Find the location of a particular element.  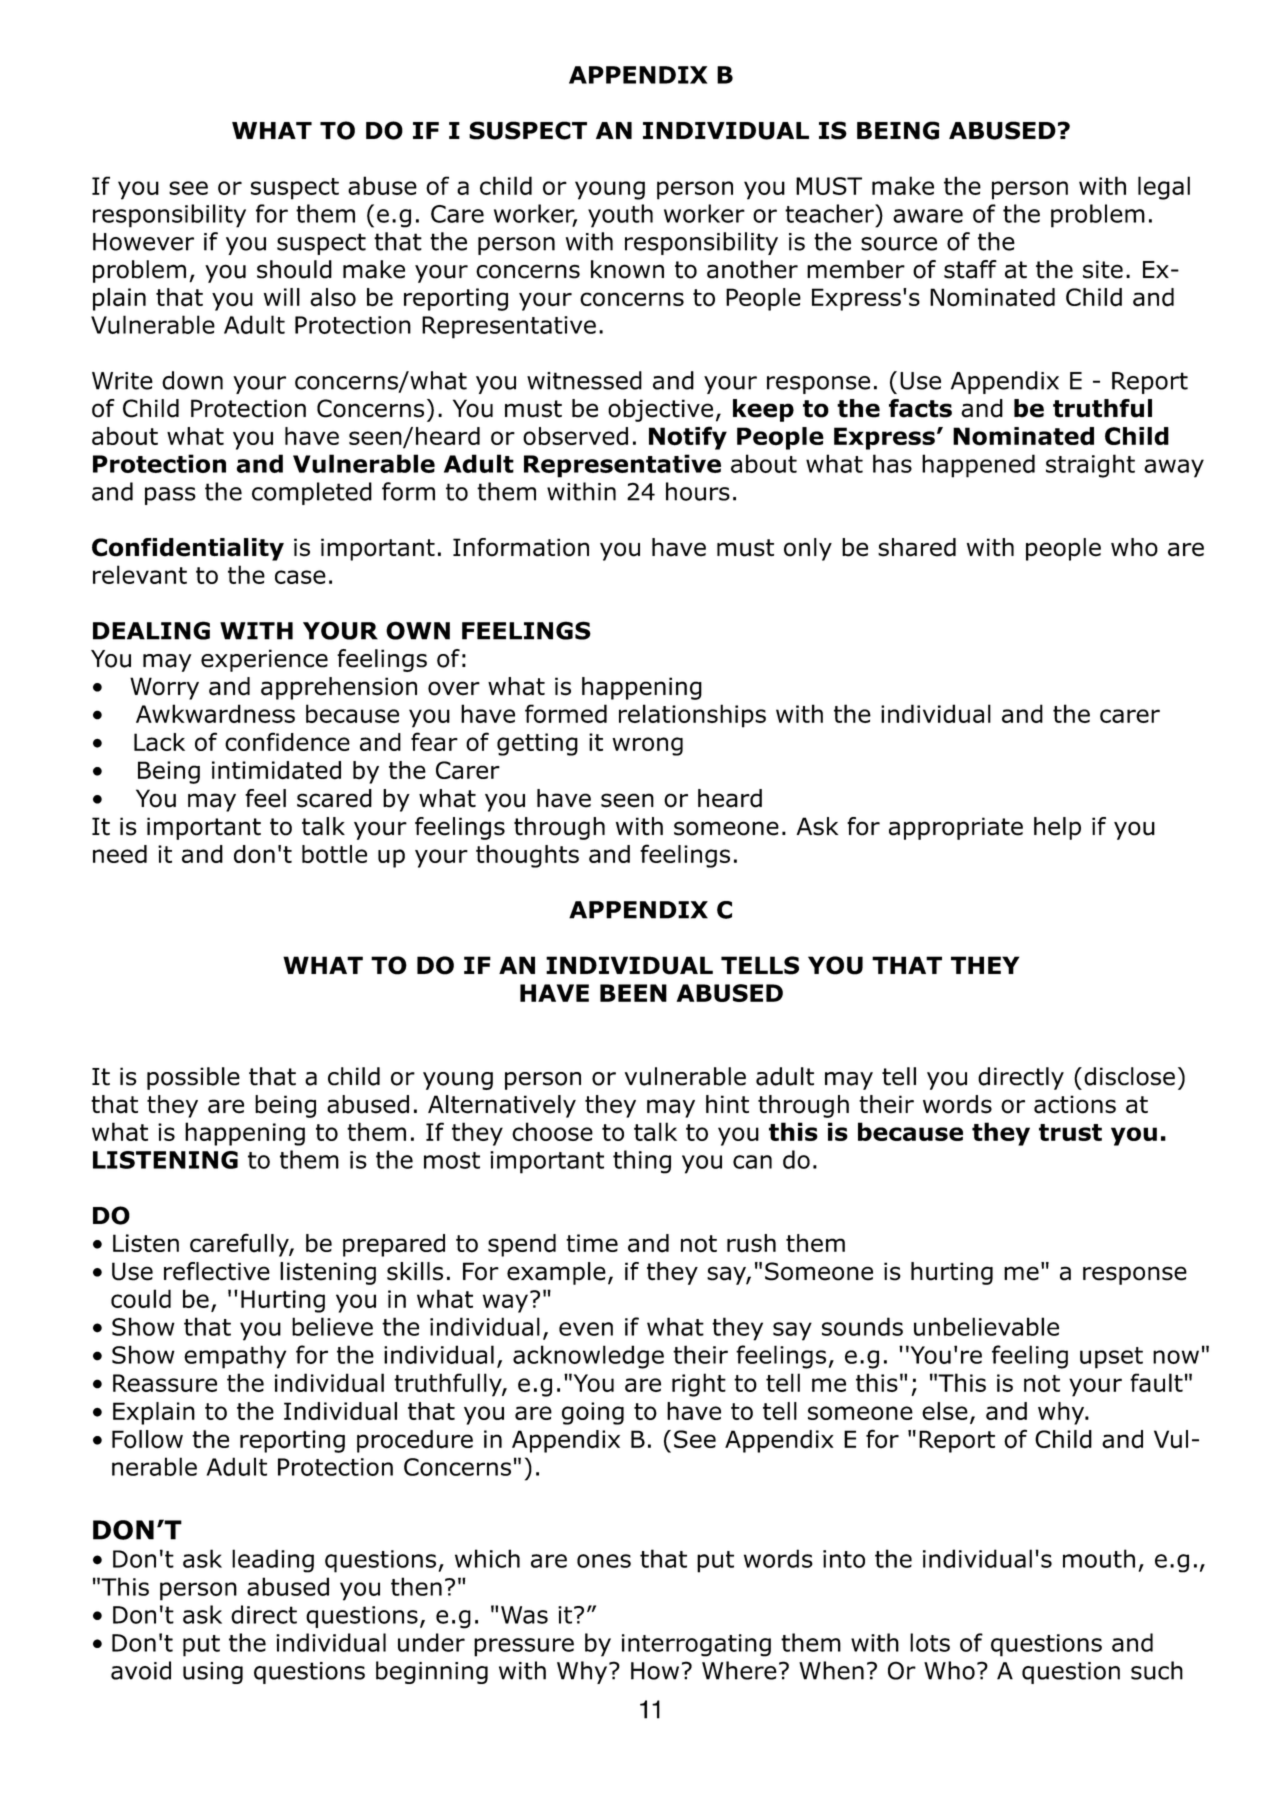

help is located at coordinates (1057, 828).
